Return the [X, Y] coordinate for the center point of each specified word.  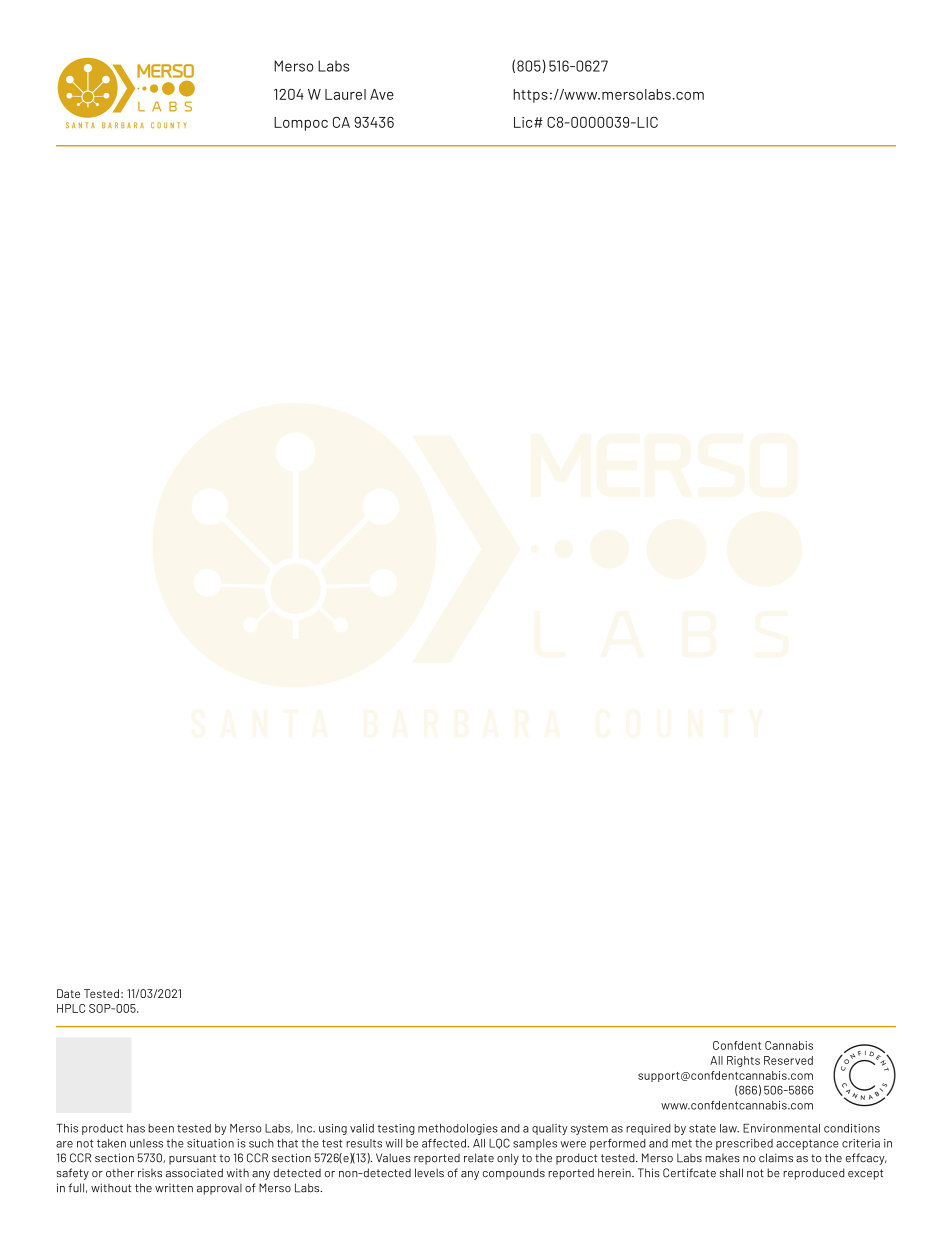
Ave [382, 94]
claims [776, 1158]
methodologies [458, 1129]
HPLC [71, 1008]
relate [479, 1158]
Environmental [781, 1128]
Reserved [788, 1060]
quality [550, 1129]
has [136, 1128]
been [161, 1128]
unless [146, 1143]
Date [68, 993]
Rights [743, 1061]
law [729, 1128]
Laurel [345, 94]
